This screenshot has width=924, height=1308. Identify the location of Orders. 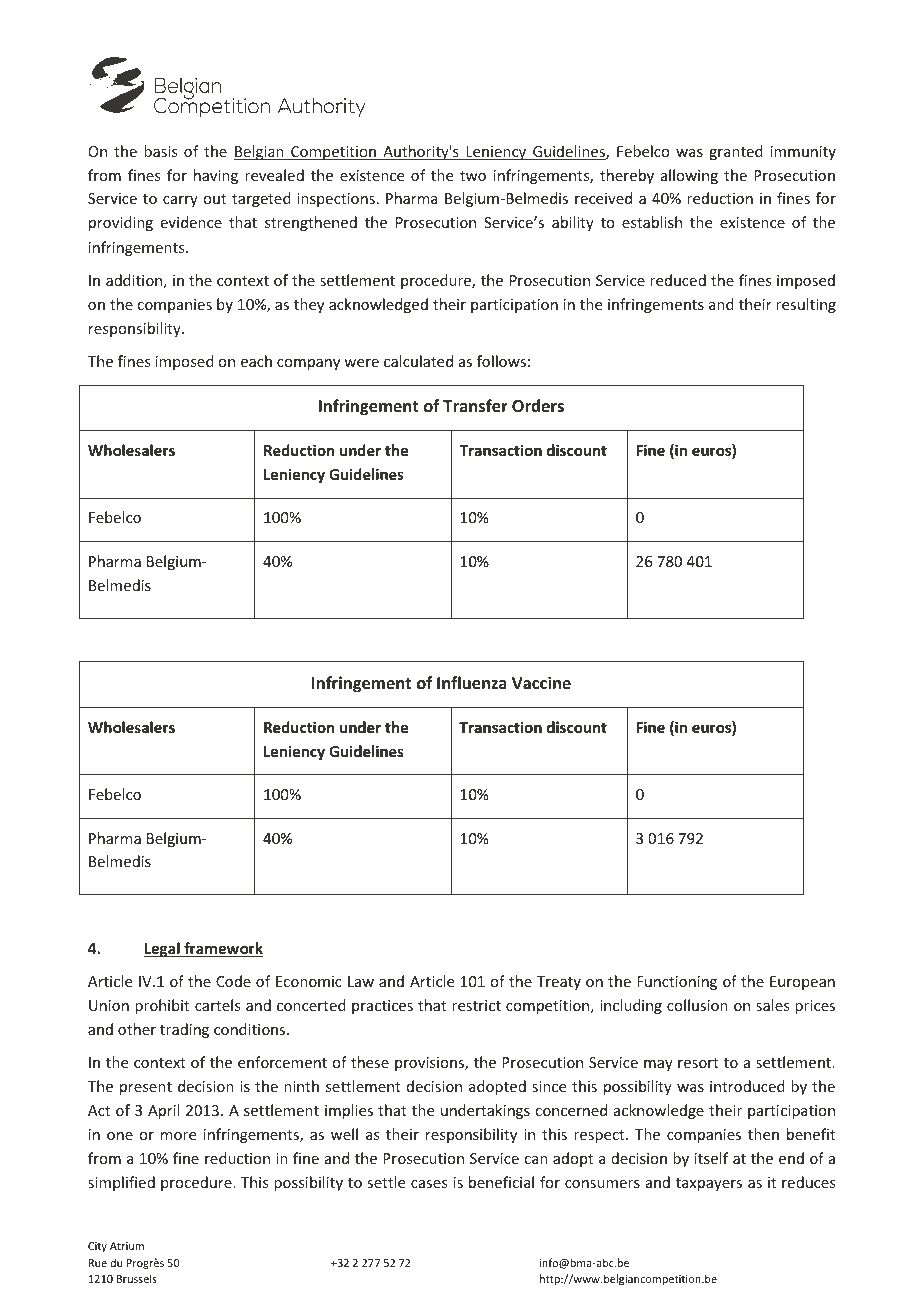
(538, 405).
